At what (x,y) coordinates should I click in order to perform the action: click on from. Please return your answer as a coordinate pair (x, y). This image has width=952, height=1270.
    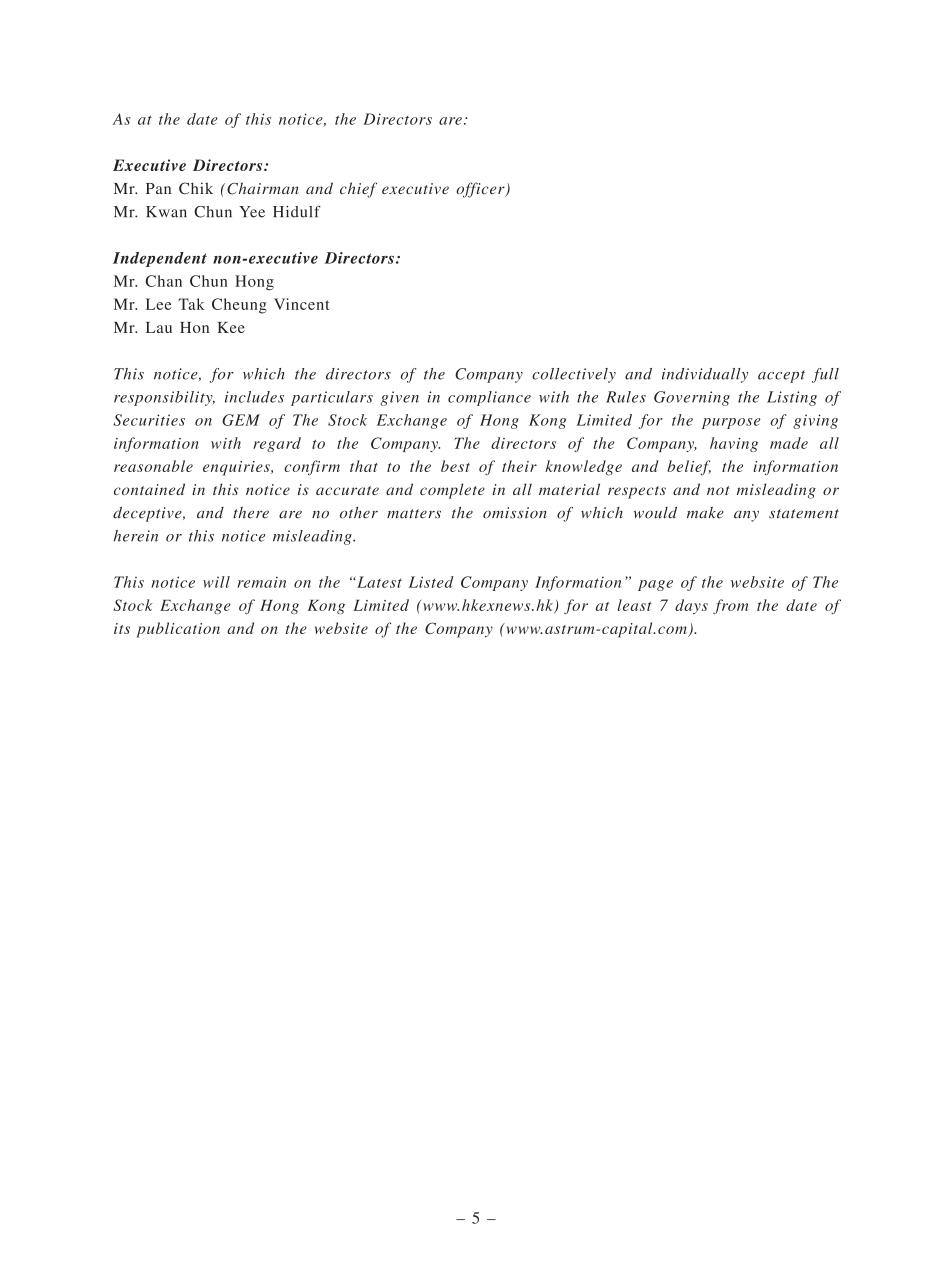
    Looking at the image, I should click on (730, 606).
